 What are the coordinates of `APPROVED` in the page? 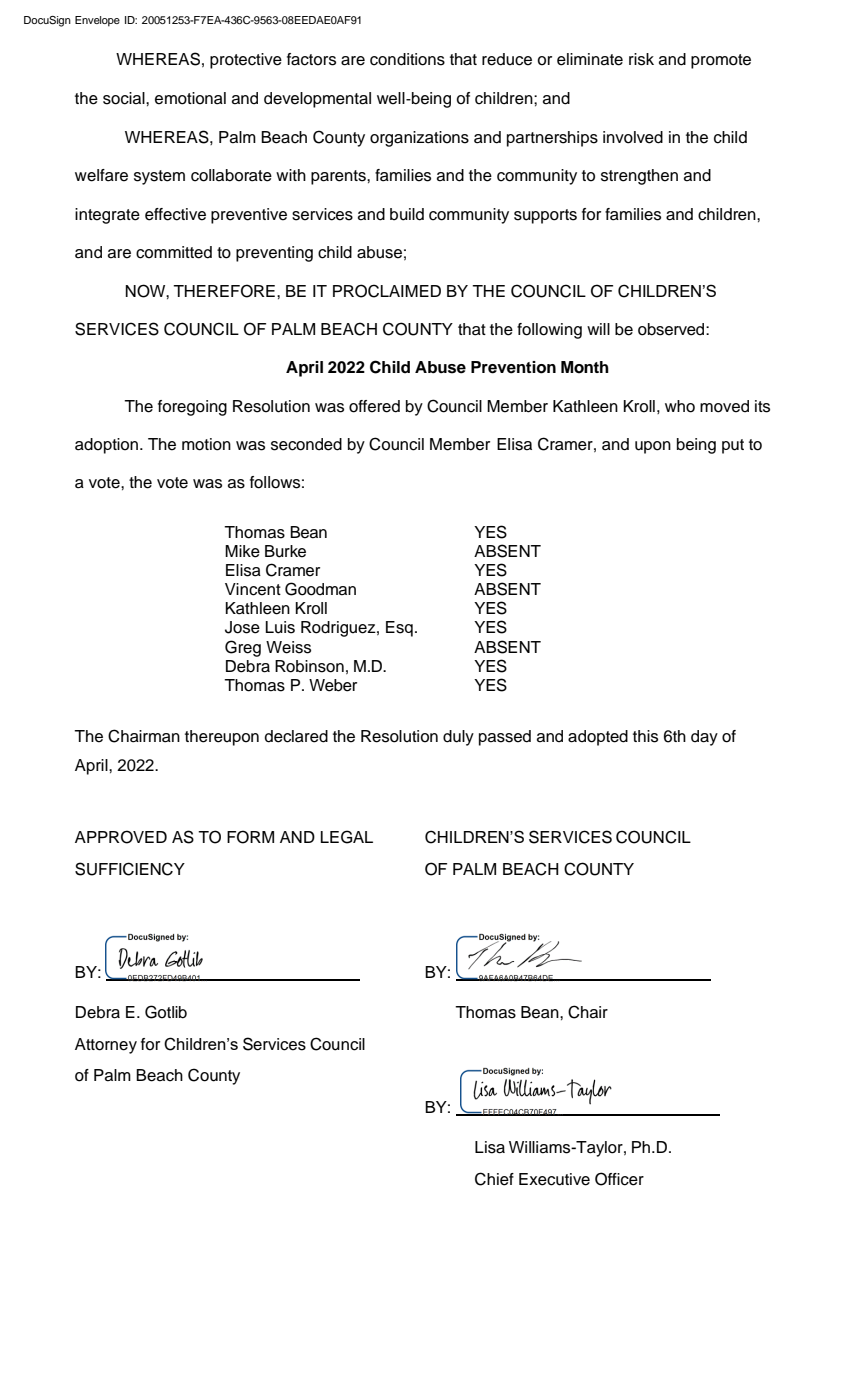 It's located at (121, 837).
